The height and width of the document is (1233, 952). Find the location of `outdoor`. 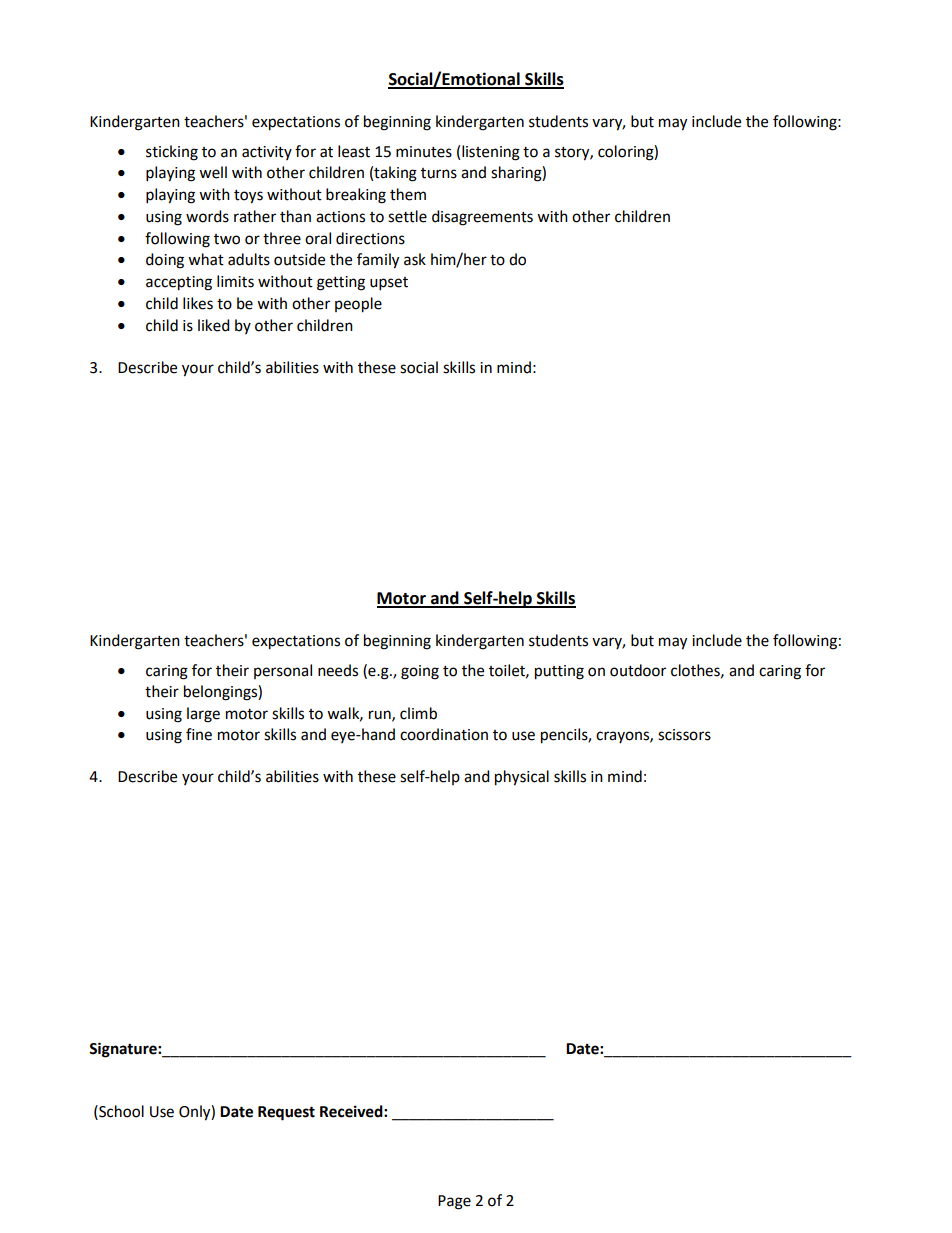

outdoor is located at coordinates (638, 670).
